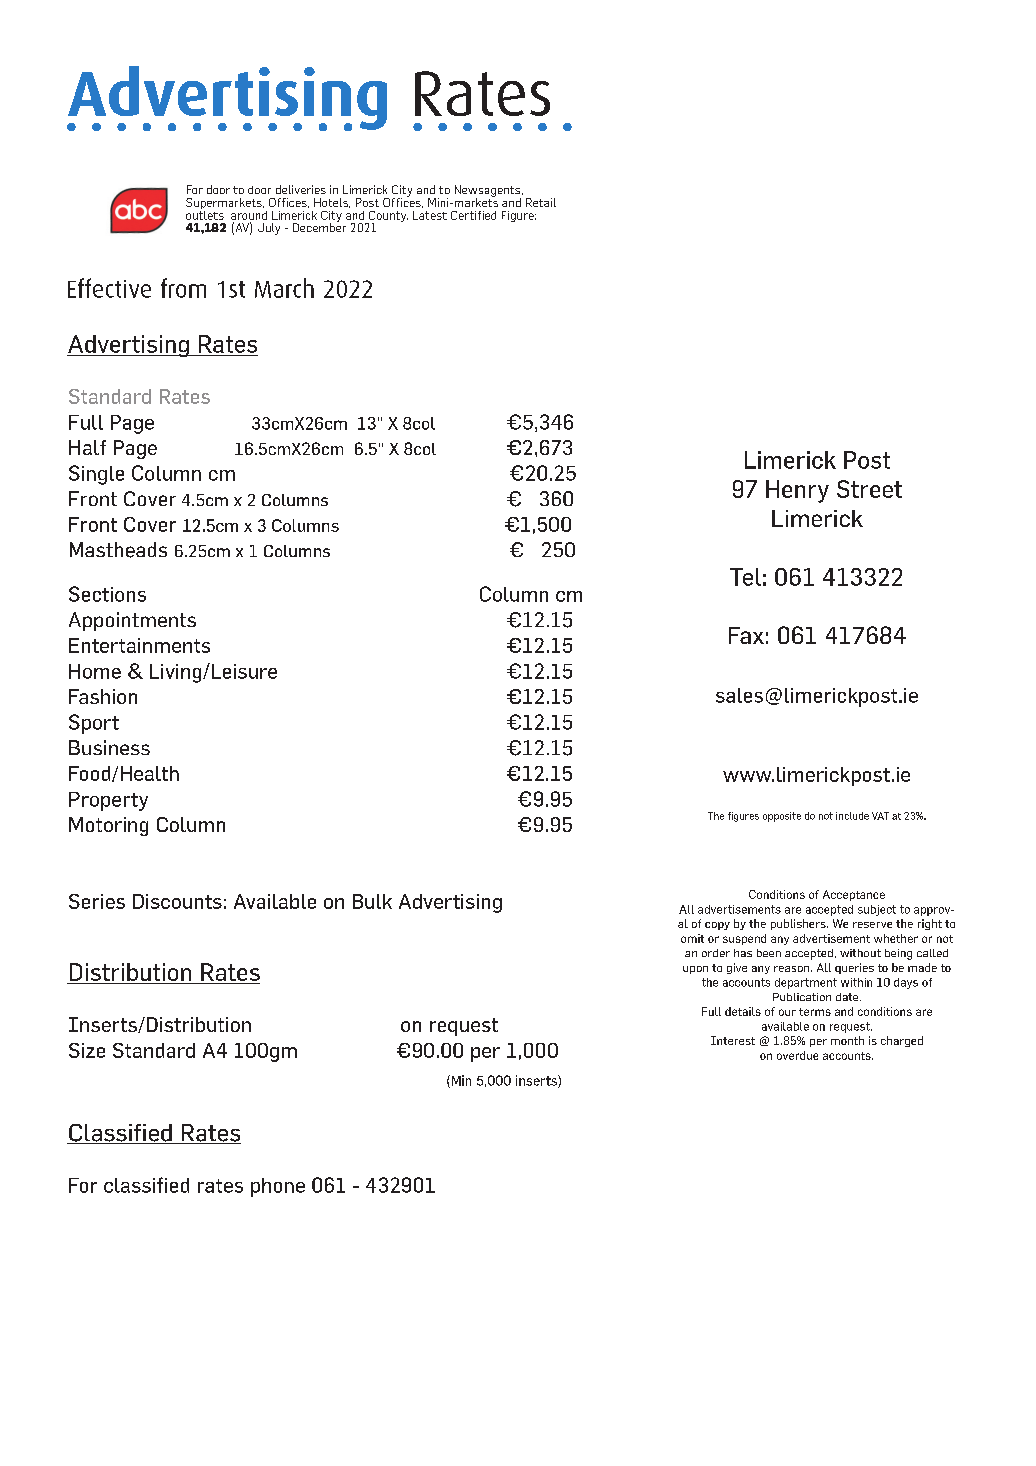 This screenshot has height=1466, width=1036. What do you see at coordinates (177, 901) in the screenshot?
I see `Discounts` at bounding box center [177, 901].
